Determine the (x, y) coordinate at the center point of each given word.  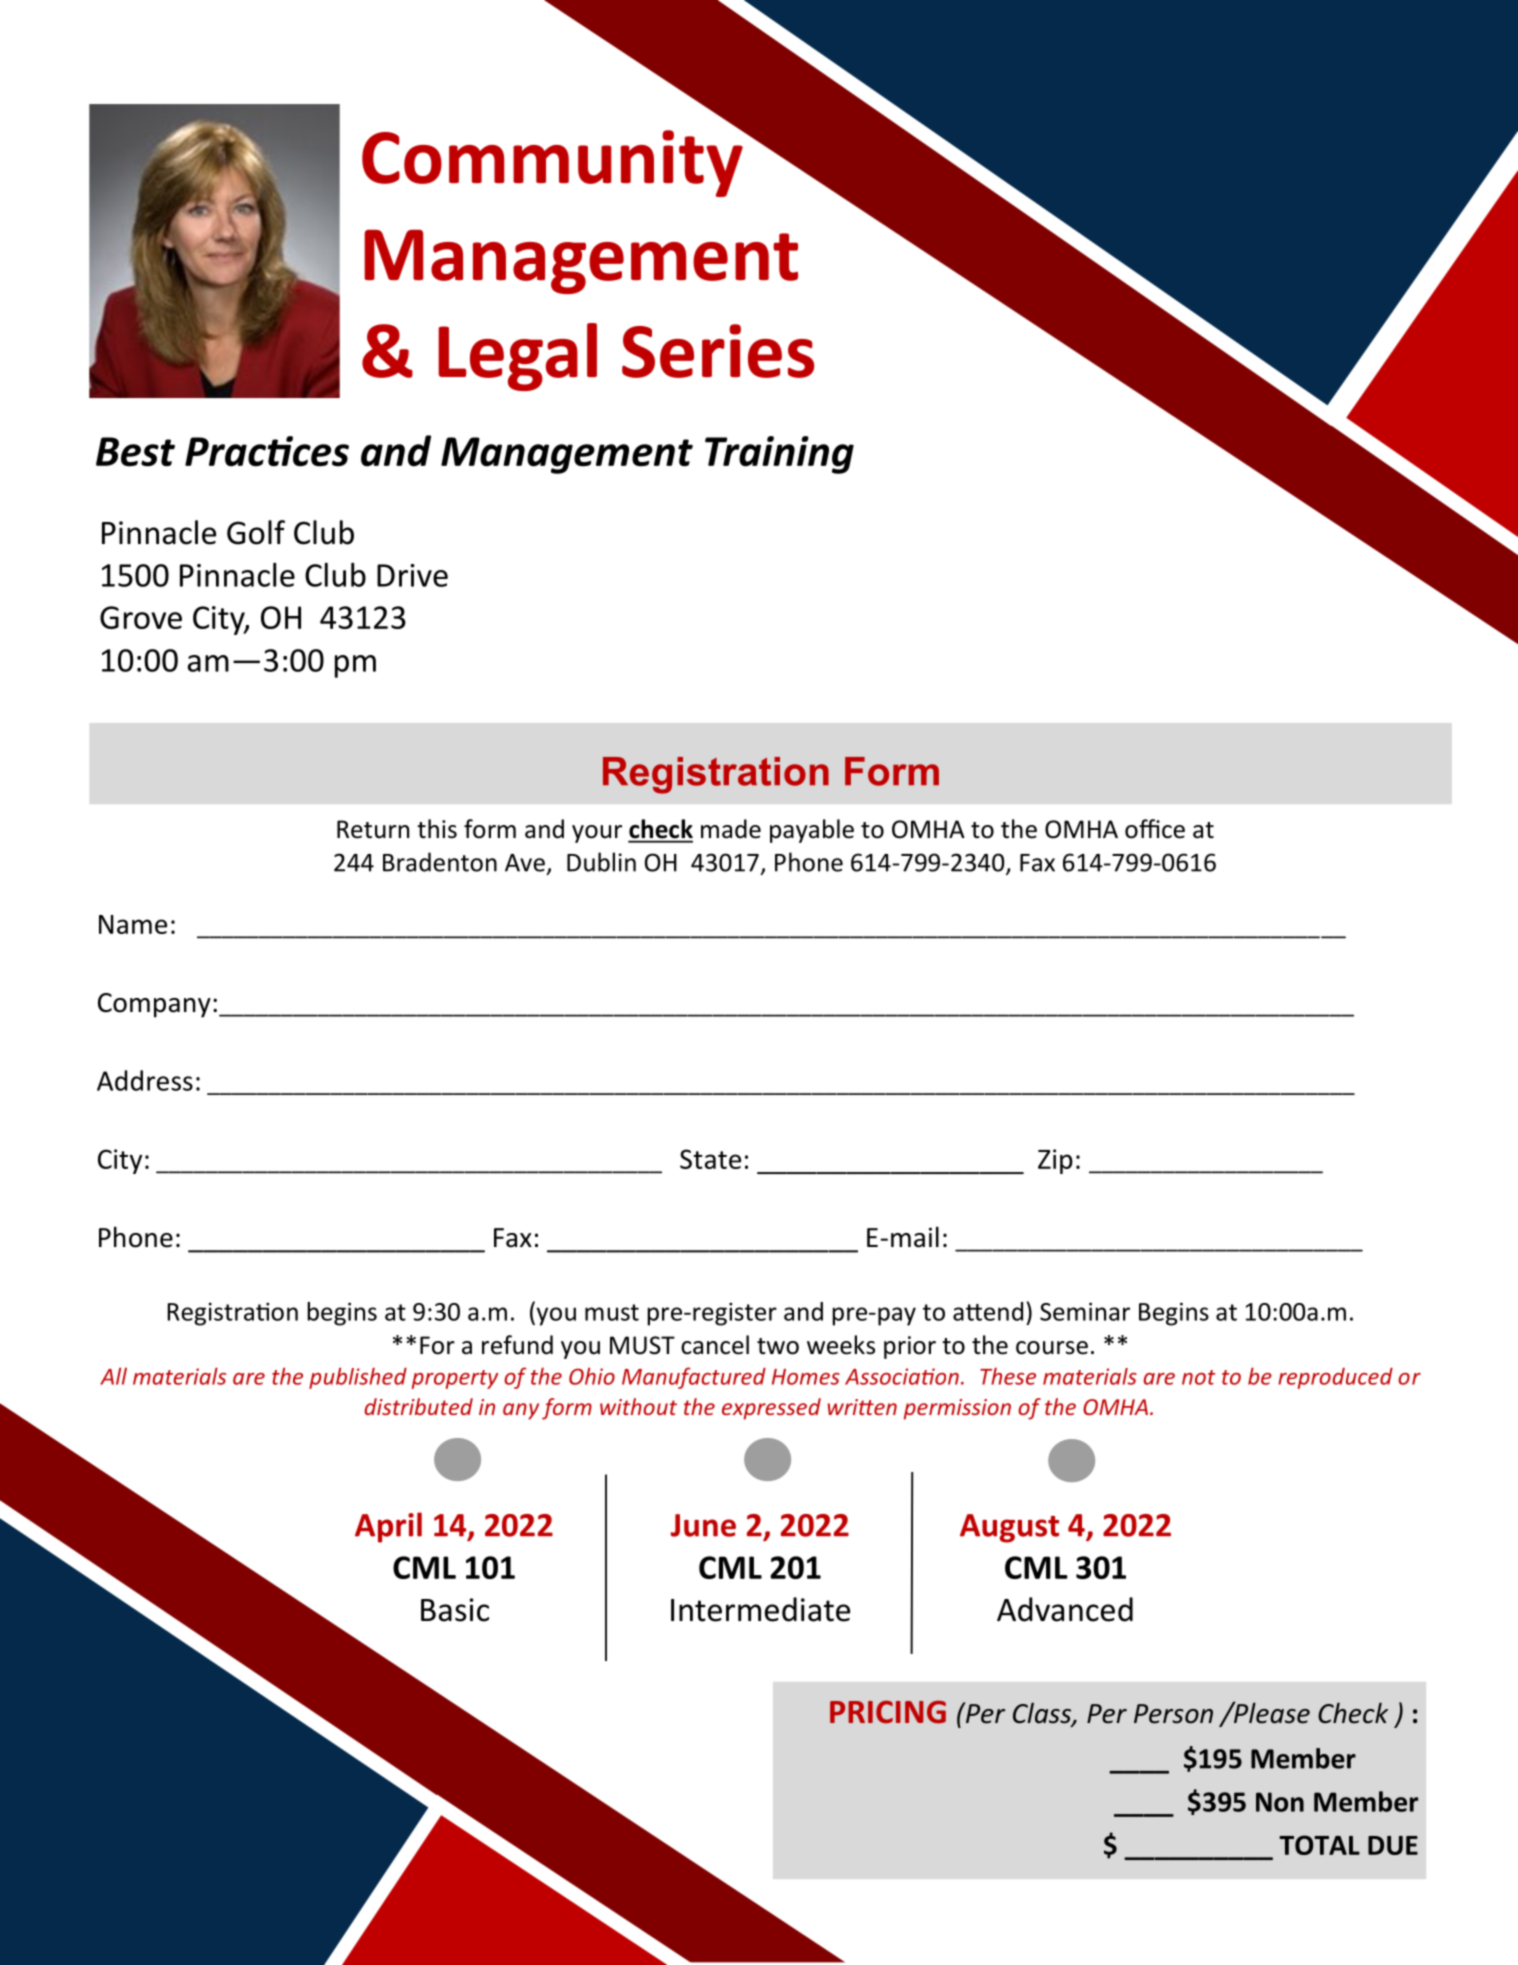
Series (718, 351)
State (710, 1159)
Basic (455, 1610)
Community (553, 162)
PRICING (888, 1712)
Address (145, 1080)
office (1155, 829)
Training (779, 455)
